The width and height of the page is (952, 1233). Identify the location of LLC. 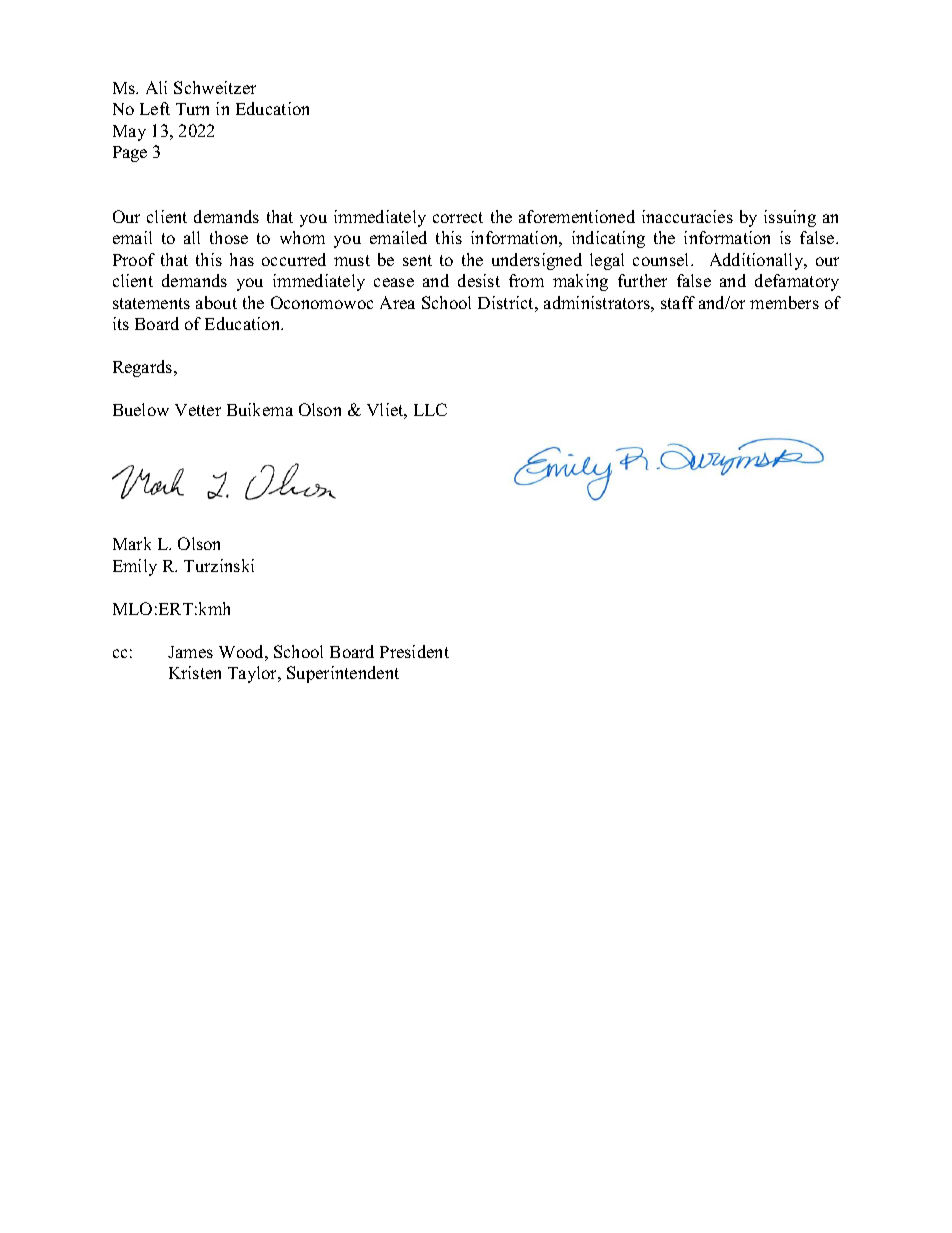
(430, 409).
